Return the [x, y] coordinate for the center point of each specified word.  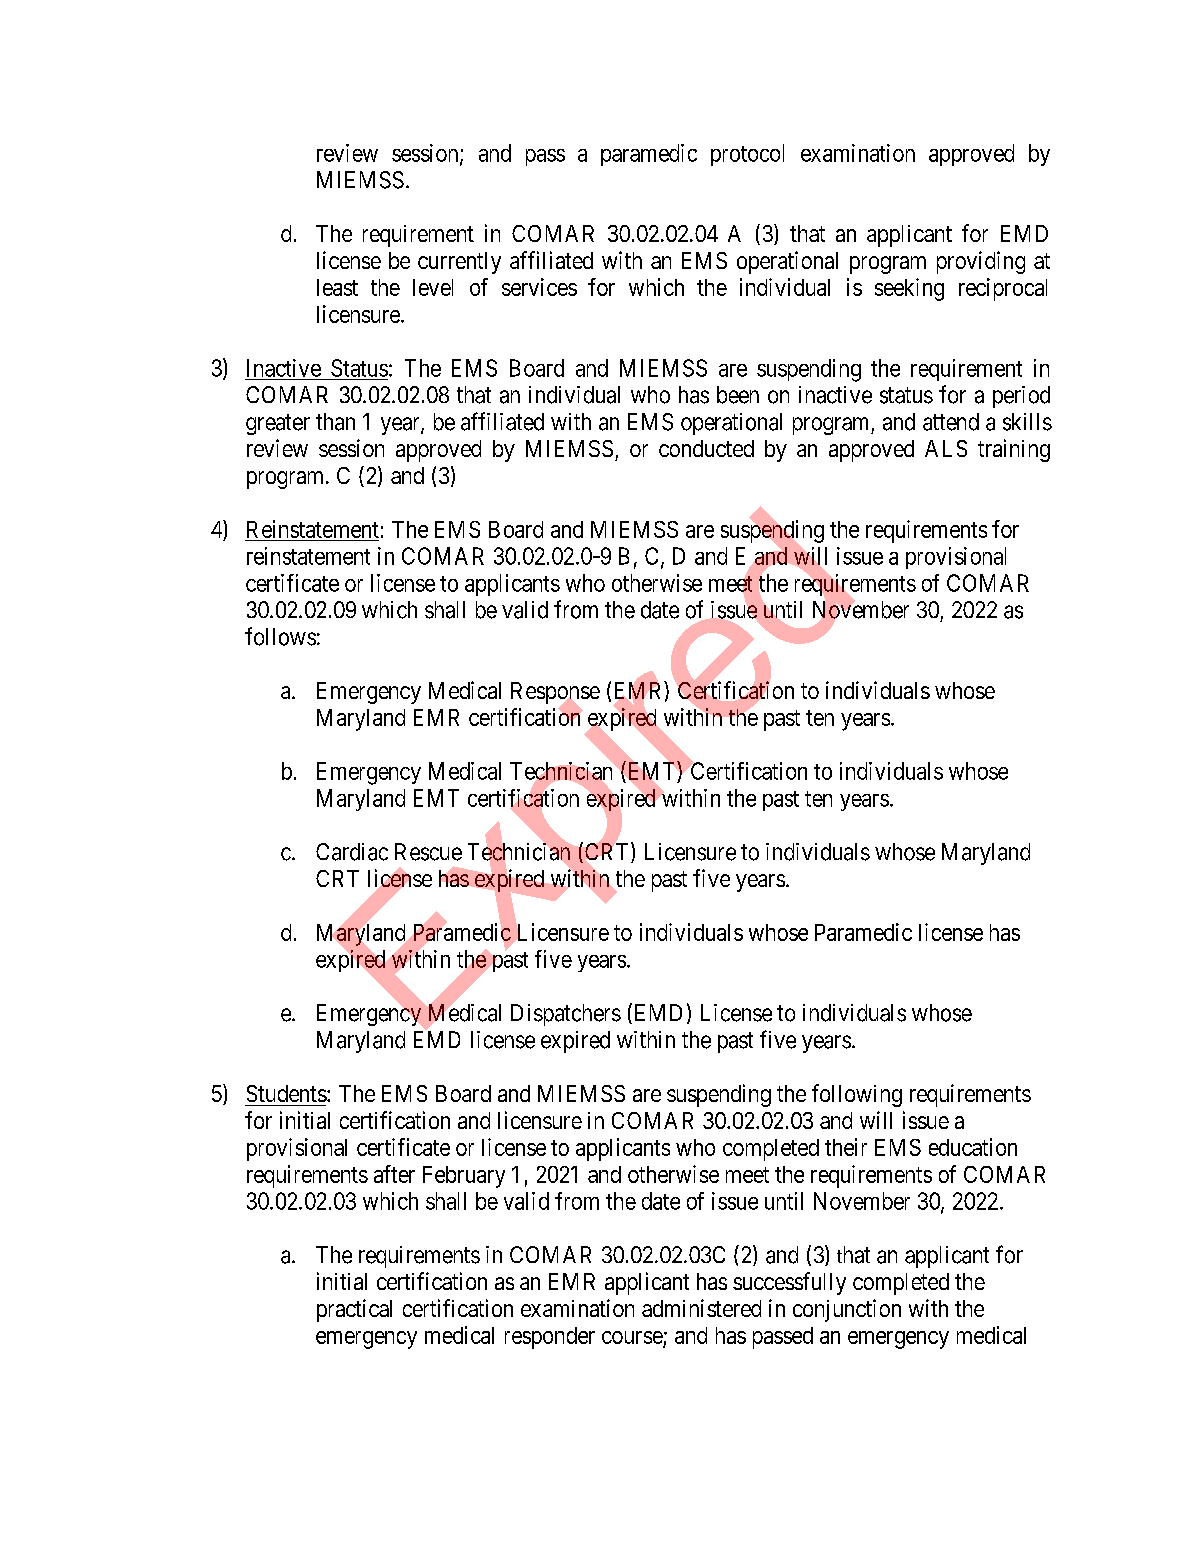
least [337, 287]
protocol [747, 155]
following [857, 1095]
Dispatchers [566, 1015]
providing [981, 262]
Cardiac [352, 852]
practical [354, 1310]
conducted [706, 448]
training [1014, 450]
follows [280, 636]
